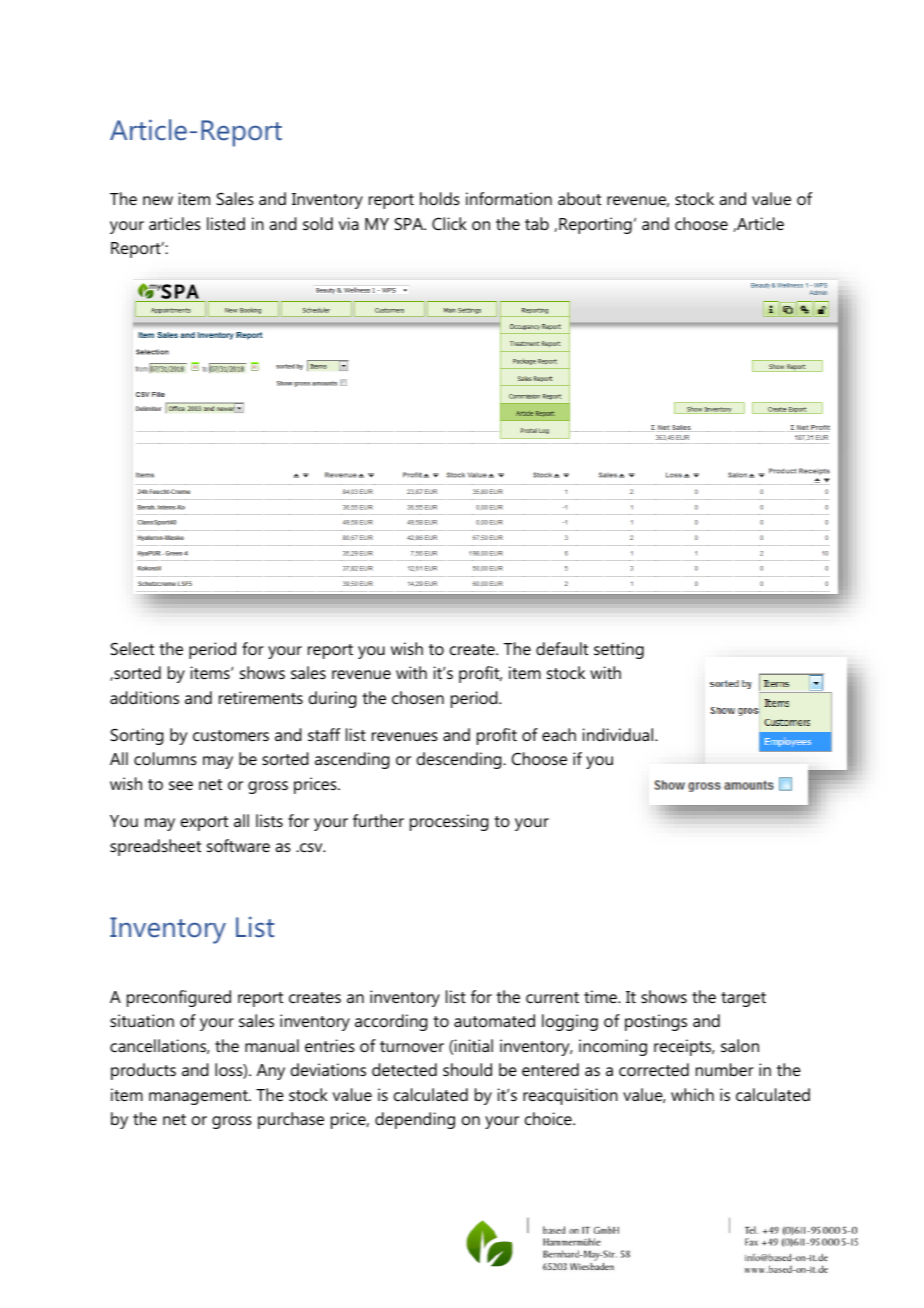 Image resolution: width=924 pixels, height=1308 pixels. What do you see at coordinates (204, 823) in the page?
I see `export` at bounding box center [204, 823].
